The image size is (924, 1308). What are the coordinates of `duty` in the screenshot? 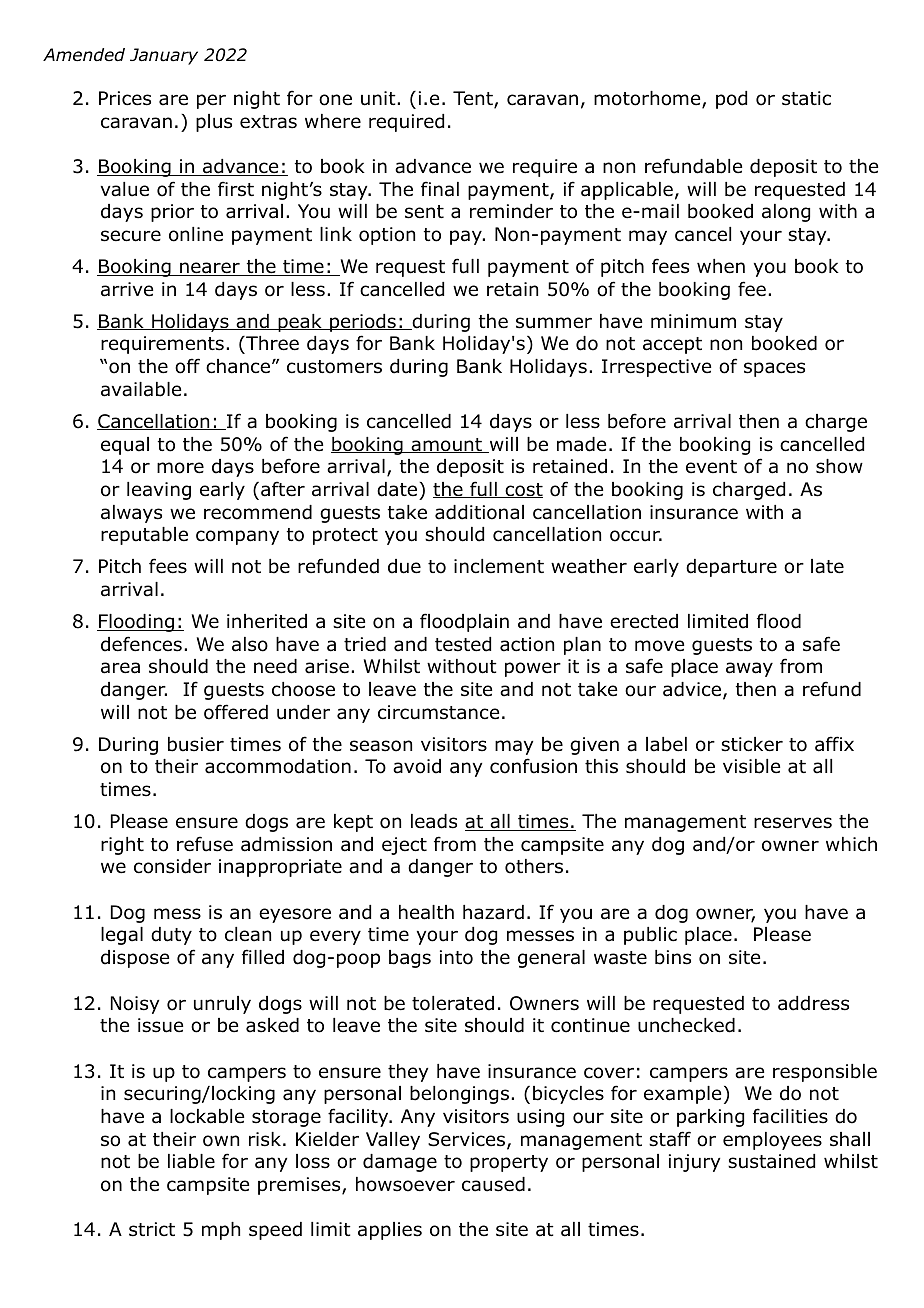 It's located at (171, 936).
